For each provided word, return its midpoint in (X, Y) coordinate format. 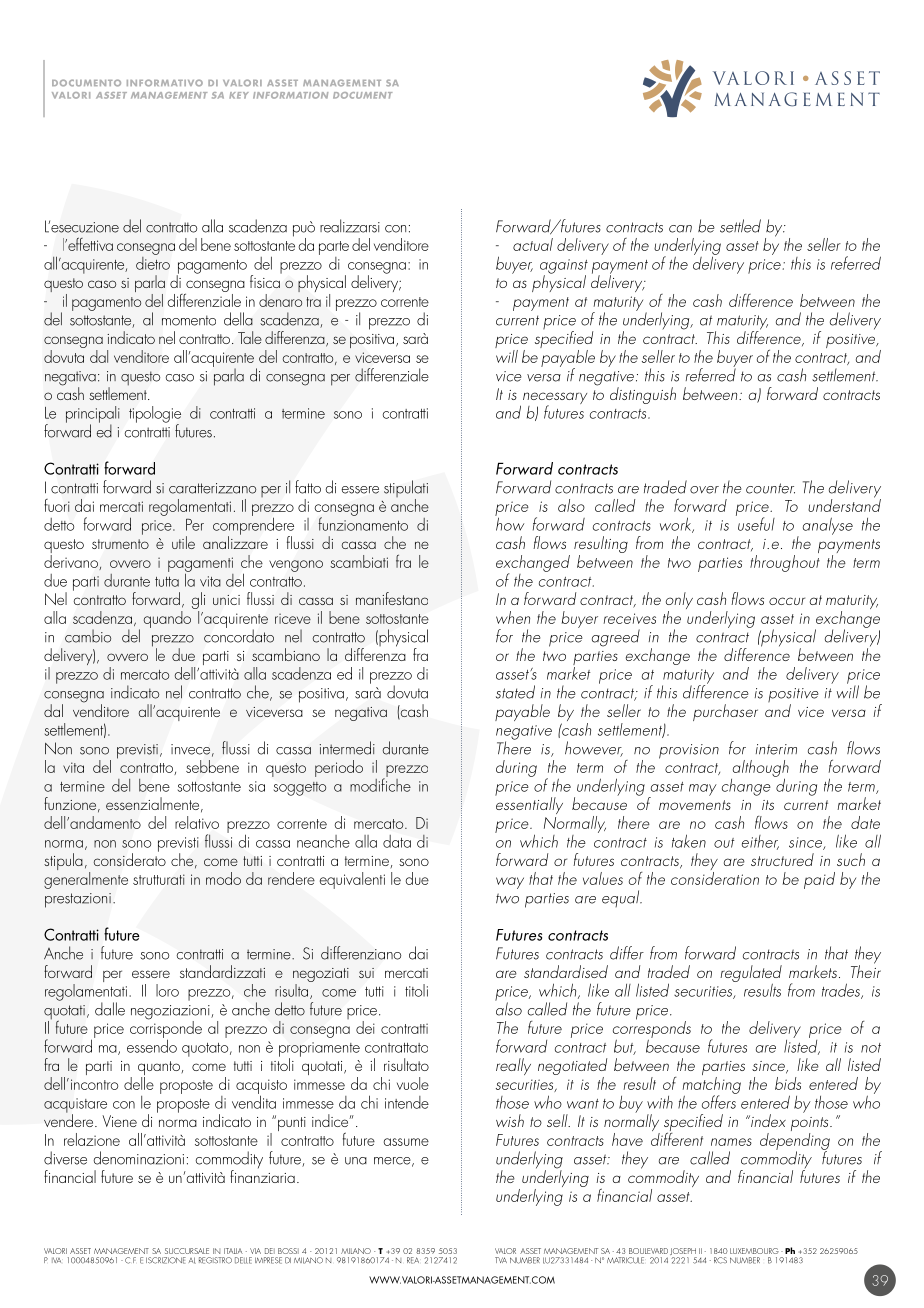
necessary (555, 399)
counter (770, 488)
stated (515, 692)
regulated (751, 974)
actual (533, 244)
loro (167, 990)
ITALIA (233, 1251)
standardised (566, 971)
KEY (239, 95)
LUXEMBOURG (754, 1251)
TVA (501, 1260)
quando (169, 618)
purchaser (725, 712)
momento (189, 320)
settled (740, 226)
